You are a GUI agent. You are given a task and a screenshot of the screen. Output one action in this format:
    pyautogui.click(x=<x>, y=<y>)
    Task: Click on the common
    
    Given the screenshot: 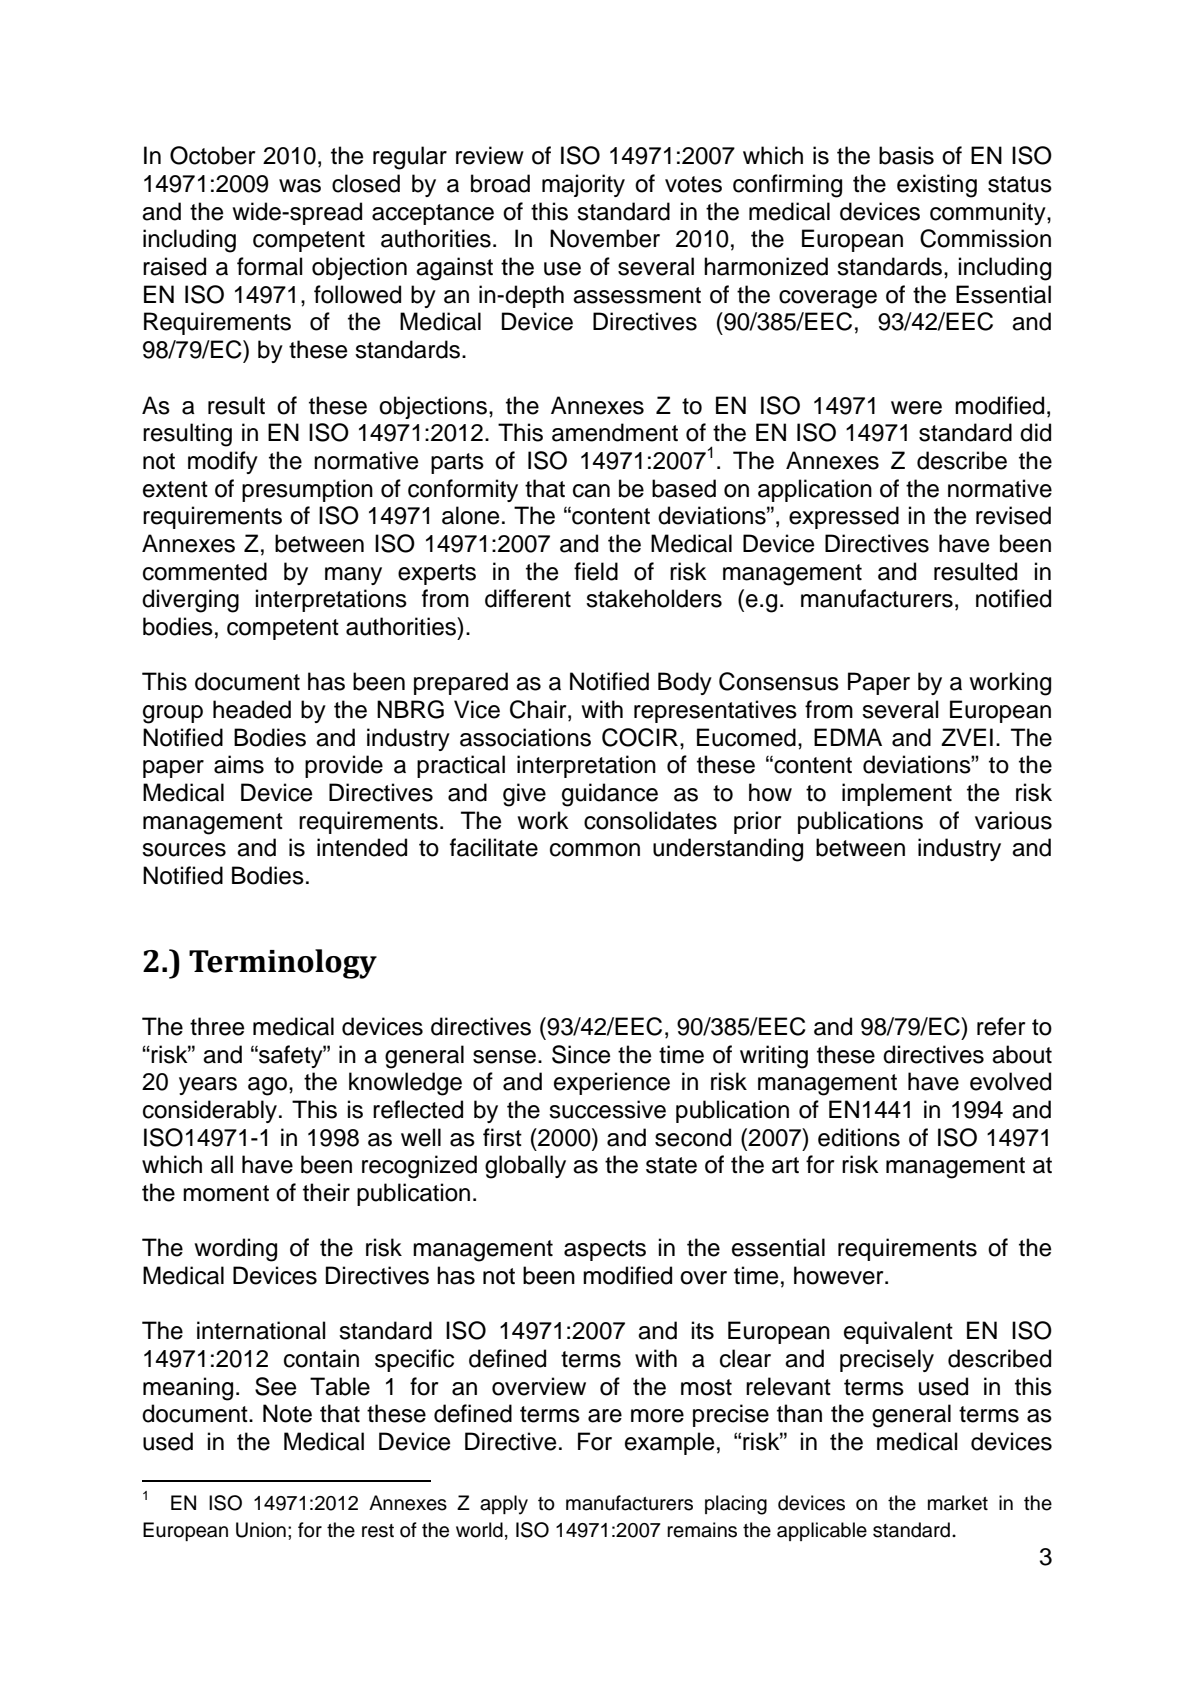 What is the action you would take?
    pyautogui.click(x=595, y=850)
